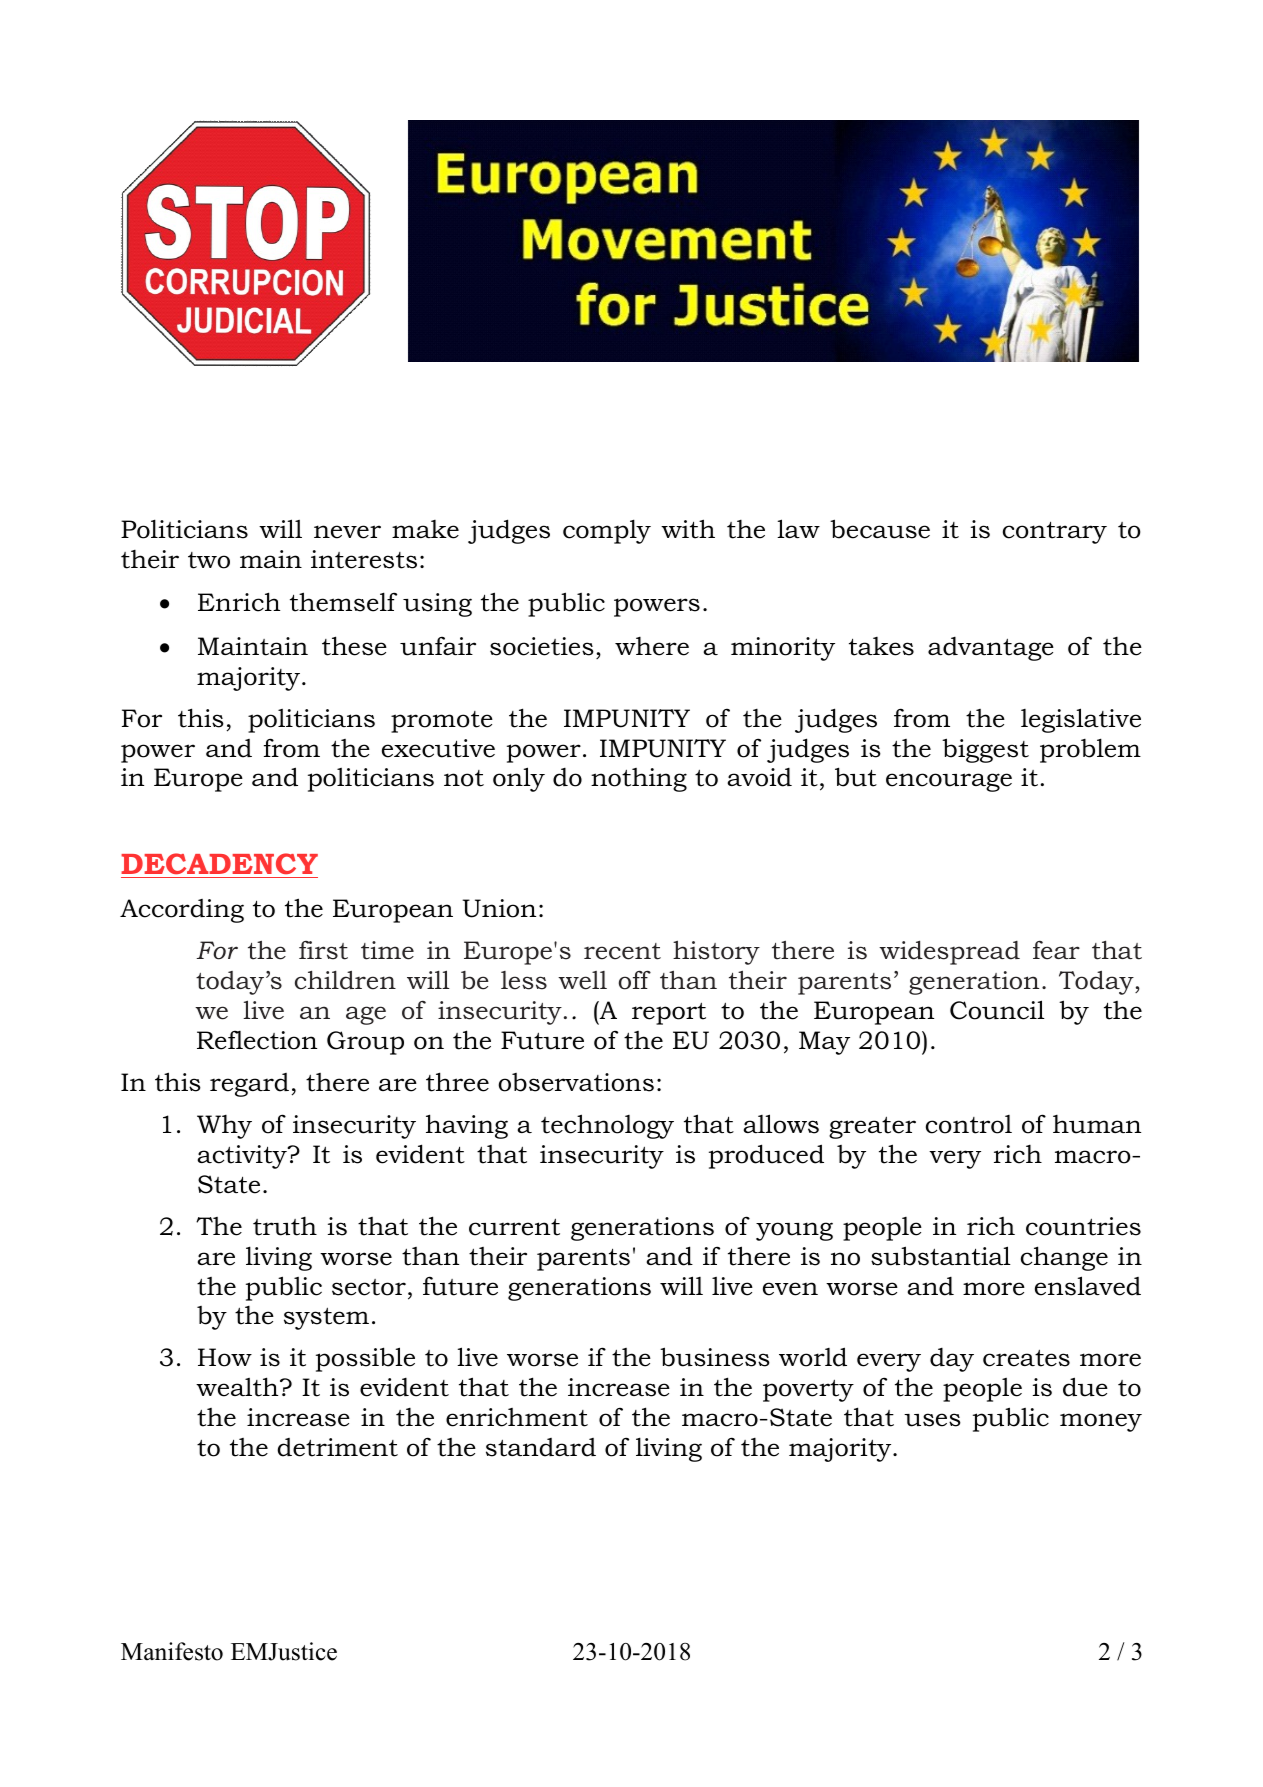 The height and width of the image is (1787, 1263). I want to click on control, so click(969, 1124).
